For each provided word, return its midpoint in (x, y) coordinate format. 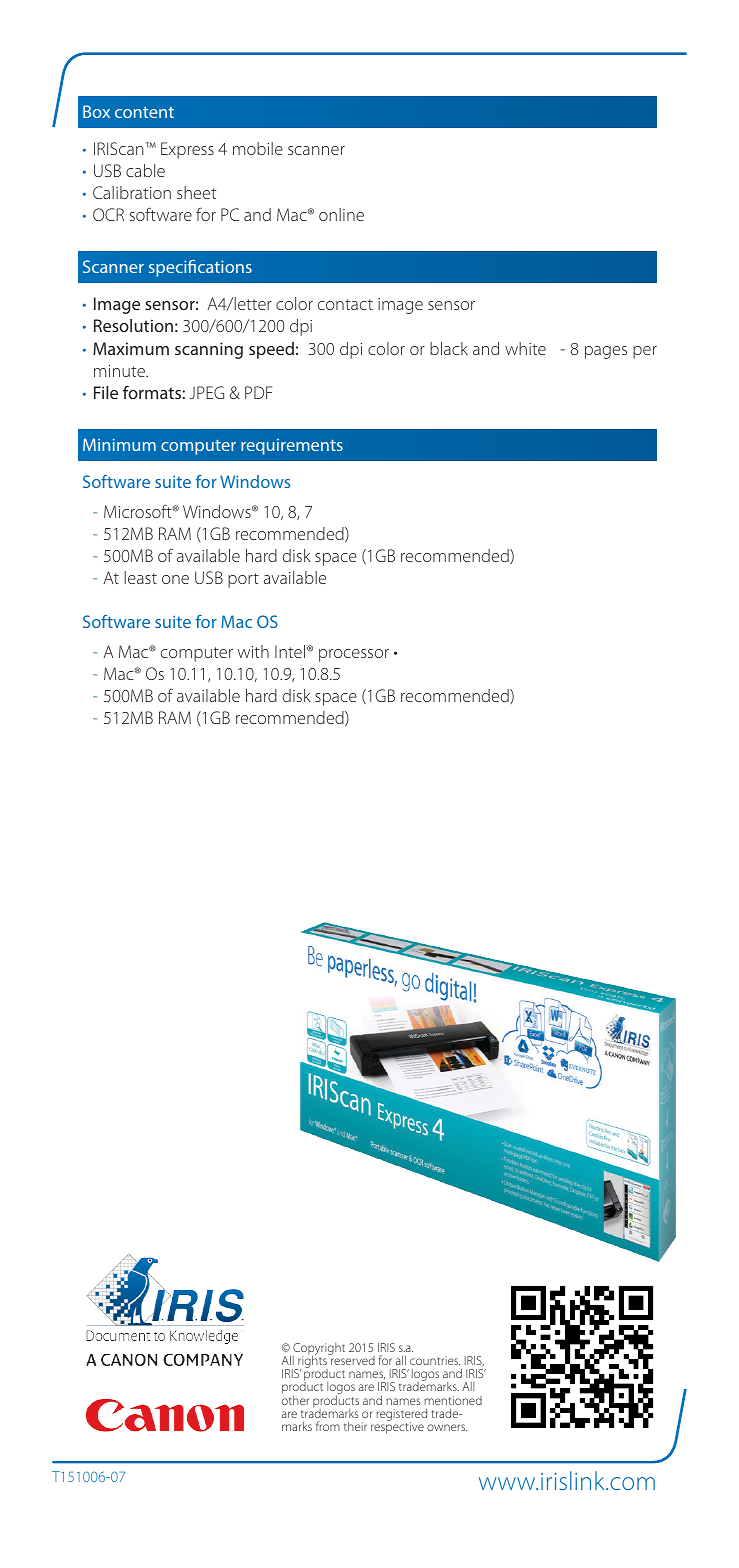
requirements (292, 447)
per (645, 352)
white (525, 348)
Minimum (119, 444)
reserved (352, 1359)
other (295, 1399)
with (253, 651)
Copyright (319, 1350)
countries (435, 1360)
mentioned (453, 1400)
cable (145, 170)
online (341, 214)
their (355, 1426)
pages (606, 352)
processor (354, 655)
